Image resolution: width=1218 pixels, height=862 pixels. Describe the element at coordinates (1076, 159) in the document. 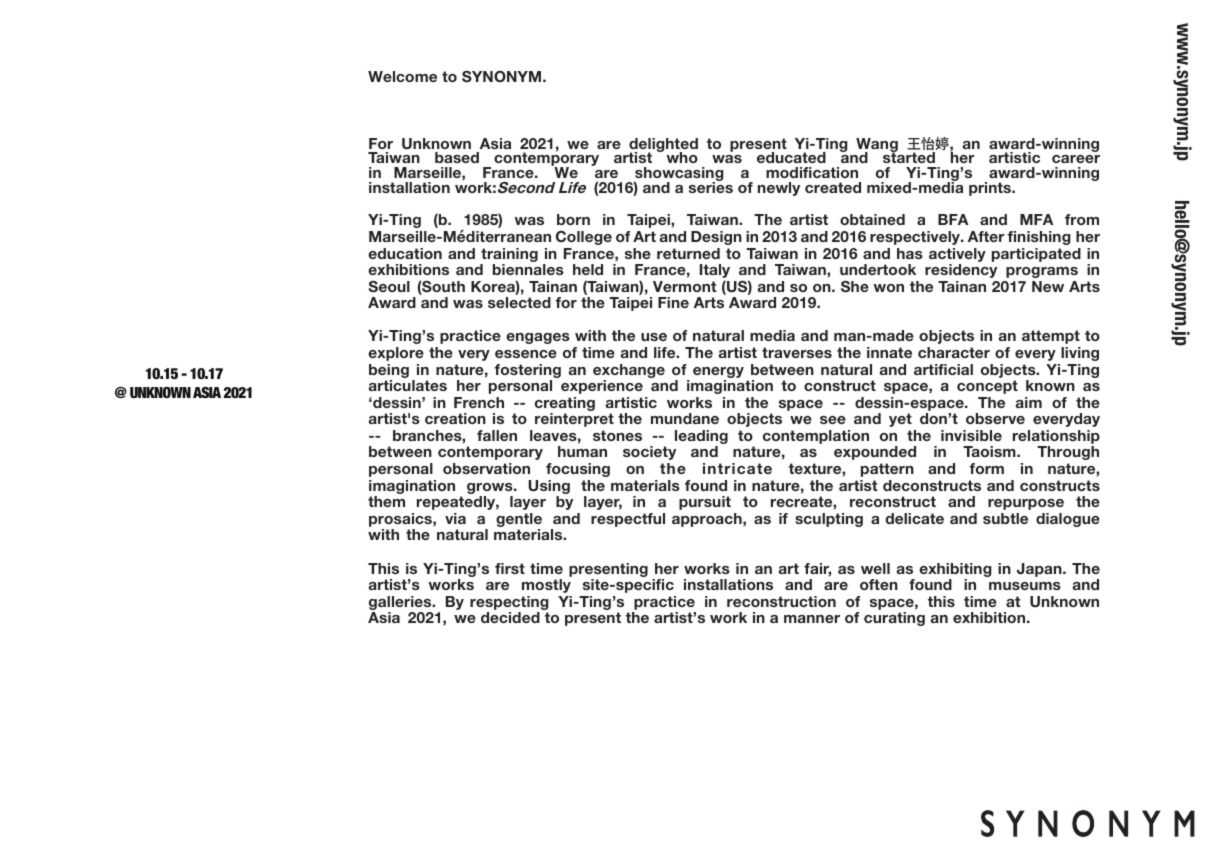

I see `career` at that location.
